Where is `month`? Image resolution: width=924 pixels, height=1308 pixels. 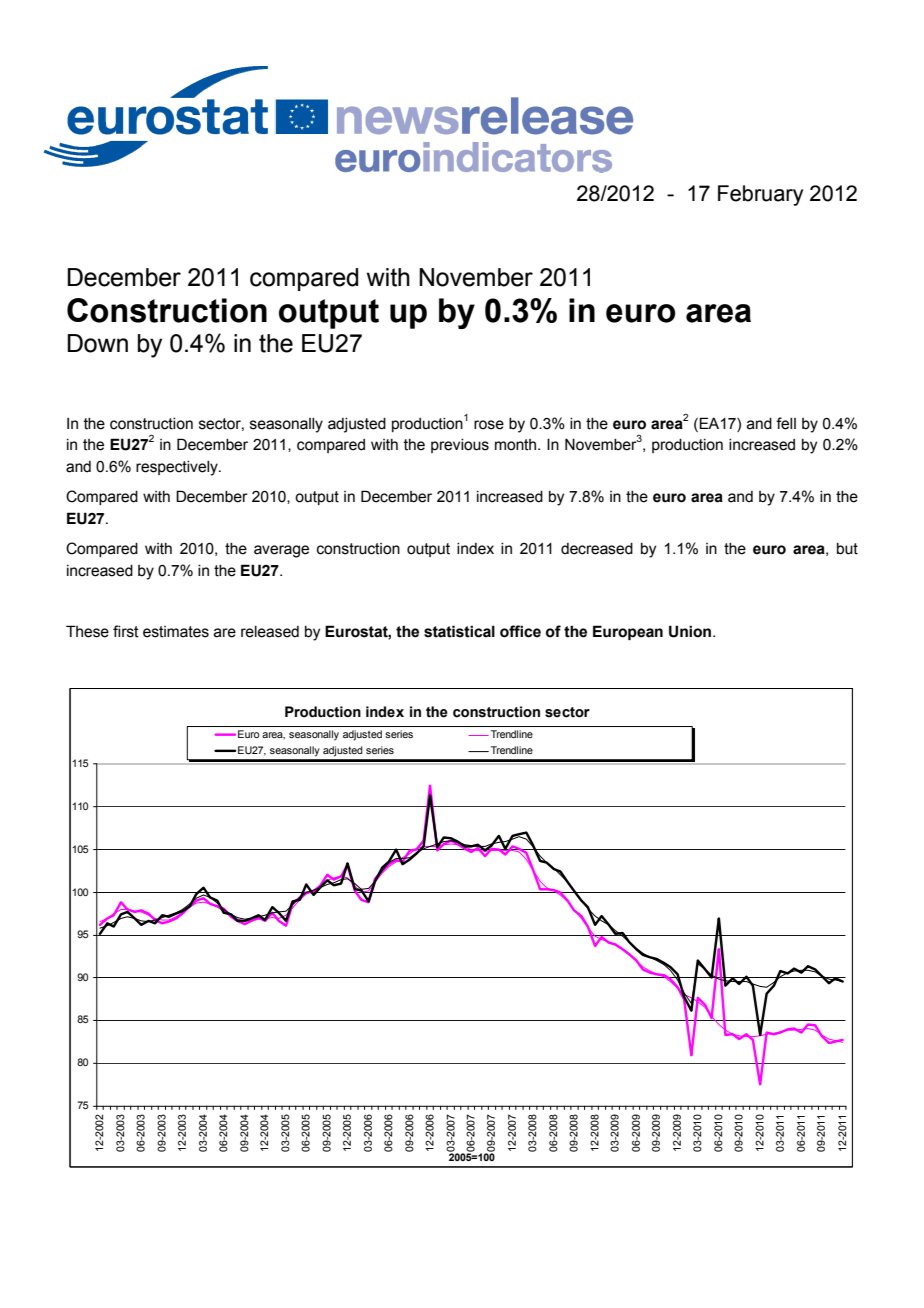 month is located at coordinates (517, 445).
